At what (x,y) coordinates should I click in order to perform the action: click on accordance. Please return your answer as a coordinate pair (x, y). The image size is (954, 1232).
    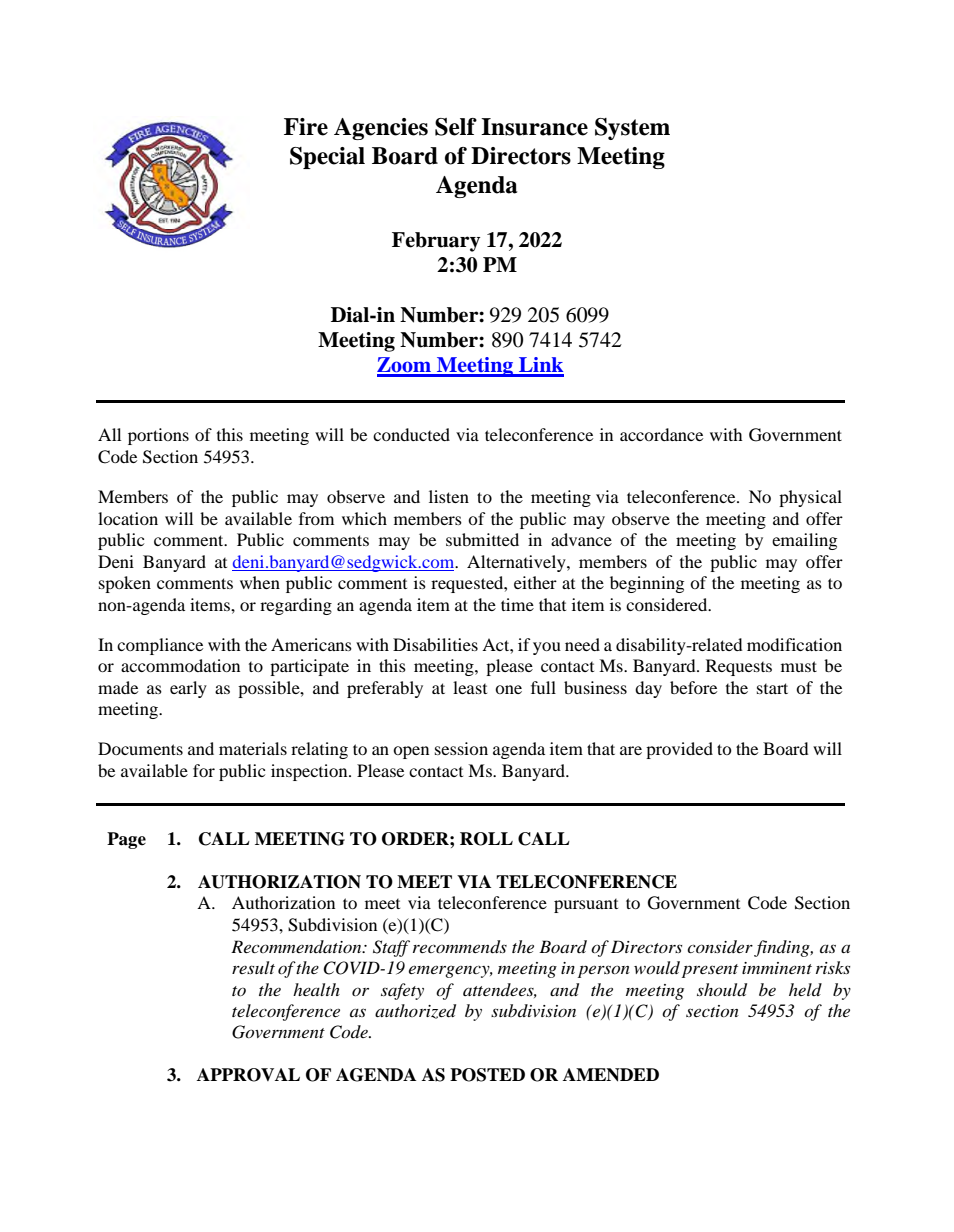
    Looking at the image, I should click on (661, 434).
